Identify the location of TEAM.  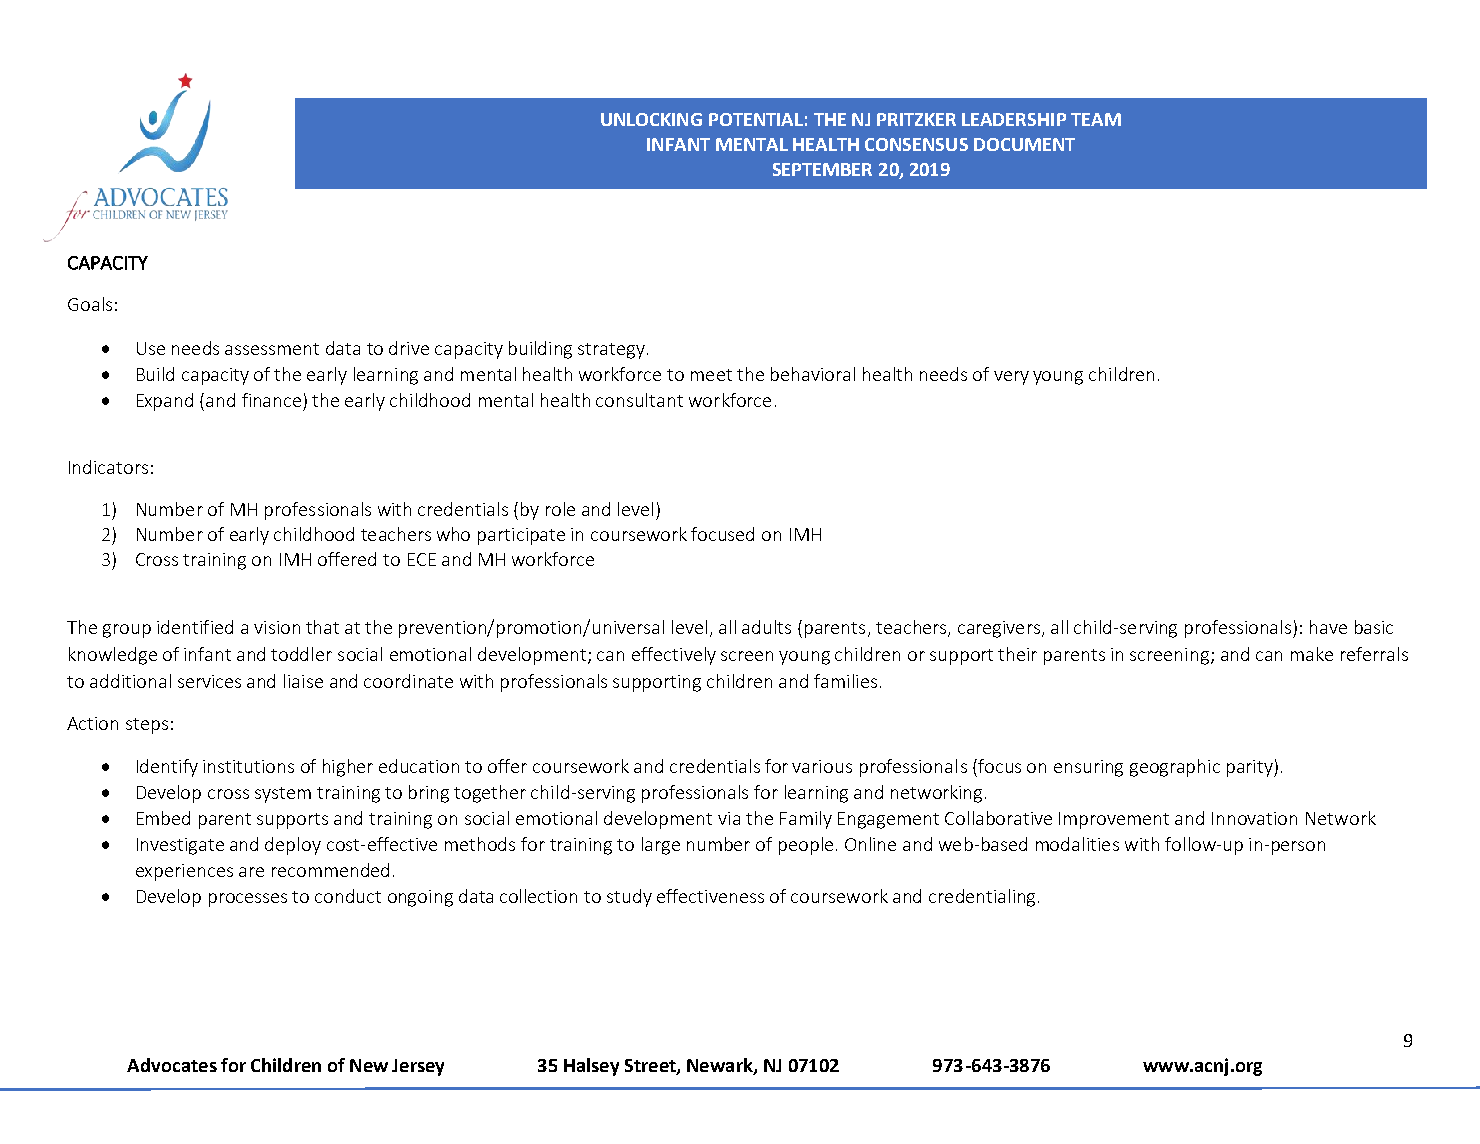
(1096, 119).
